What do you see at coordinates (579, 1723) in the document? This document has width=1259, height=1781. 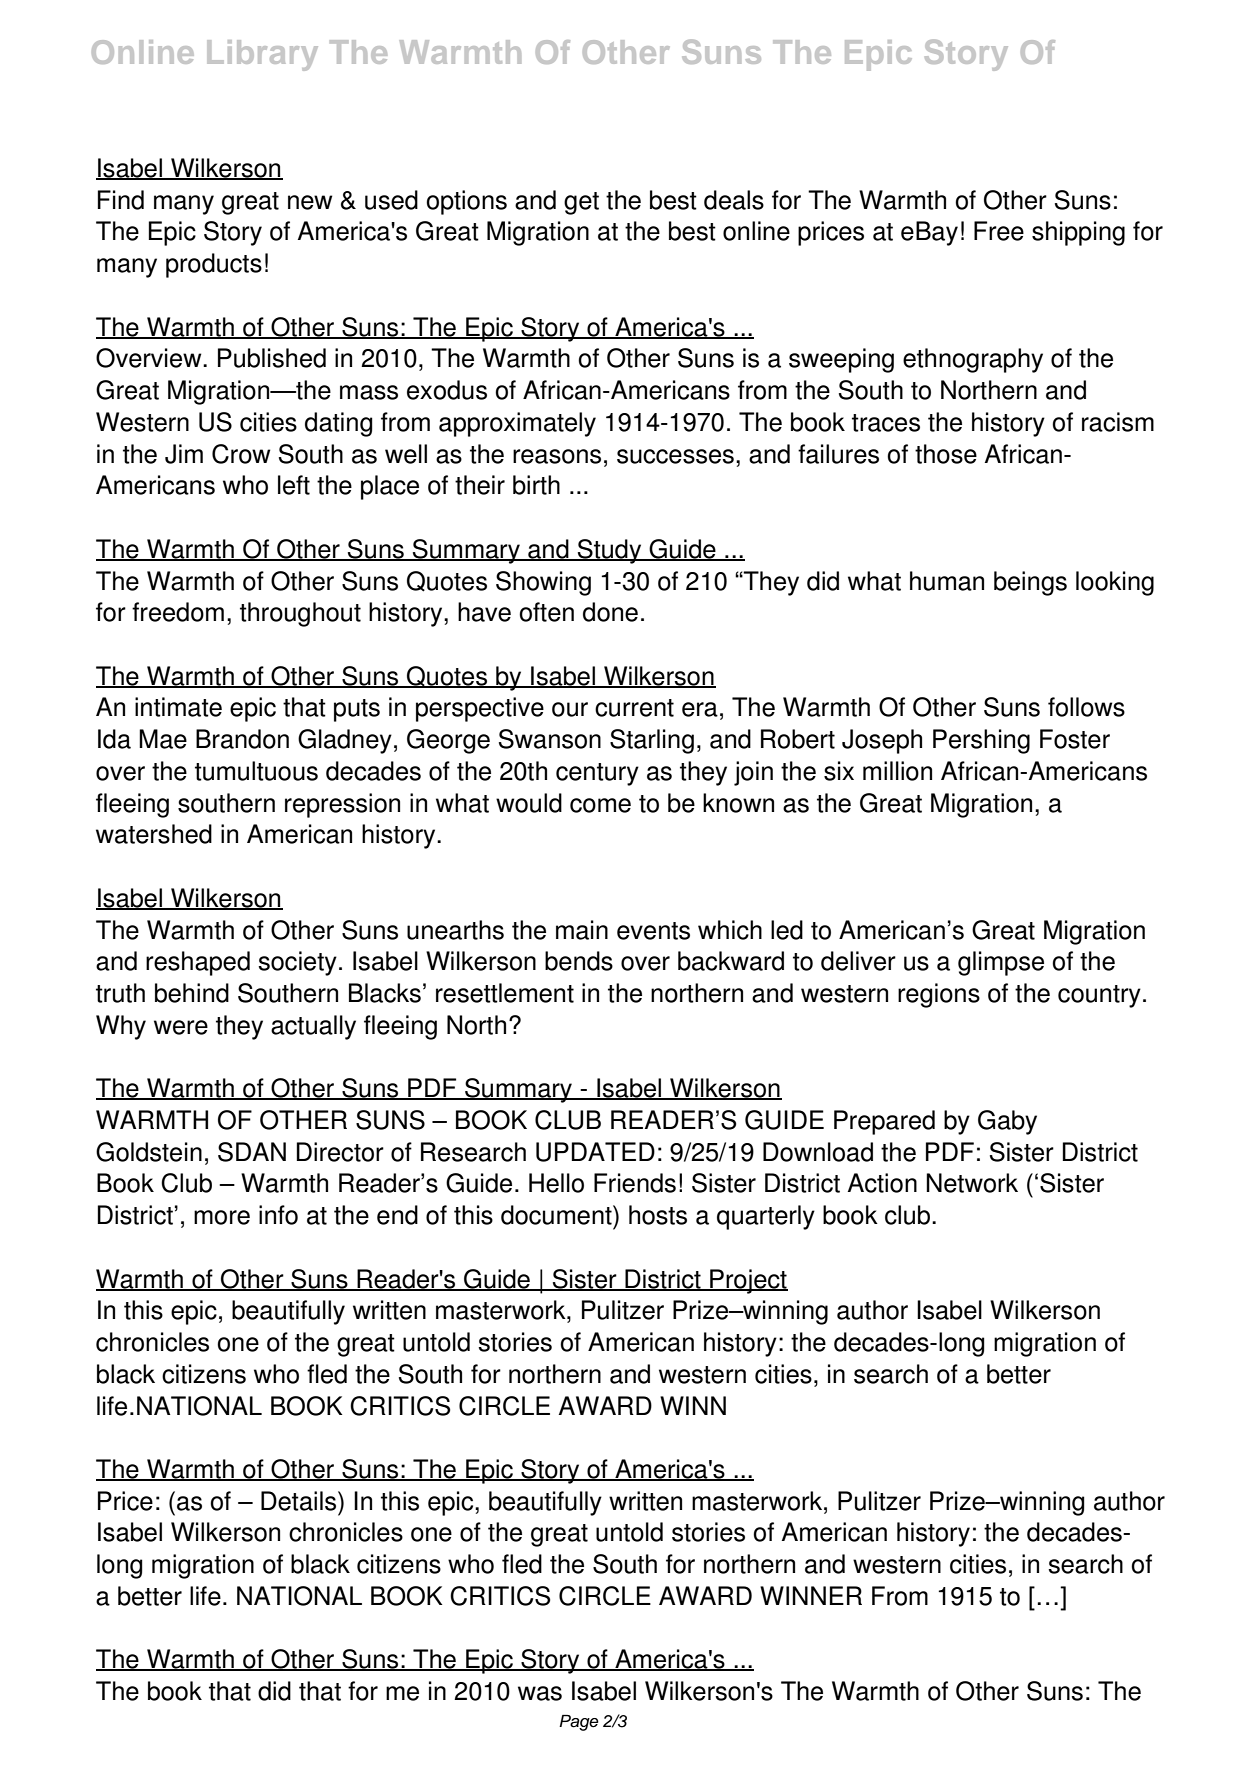 I see `Page` at bounding box center [579, 1723].
